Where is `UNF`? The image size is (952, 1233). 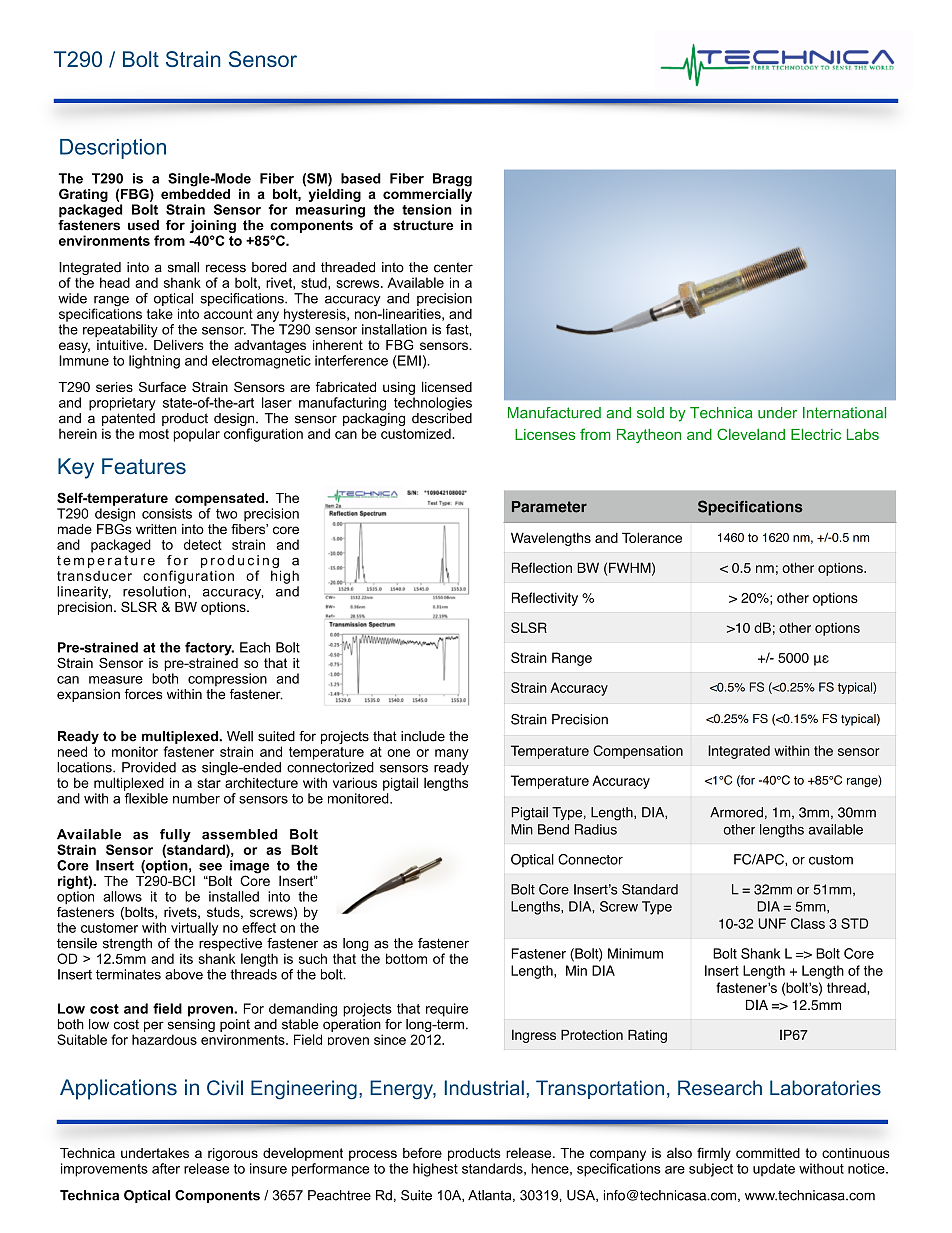 UNF is located at coordinates (772, 923).
